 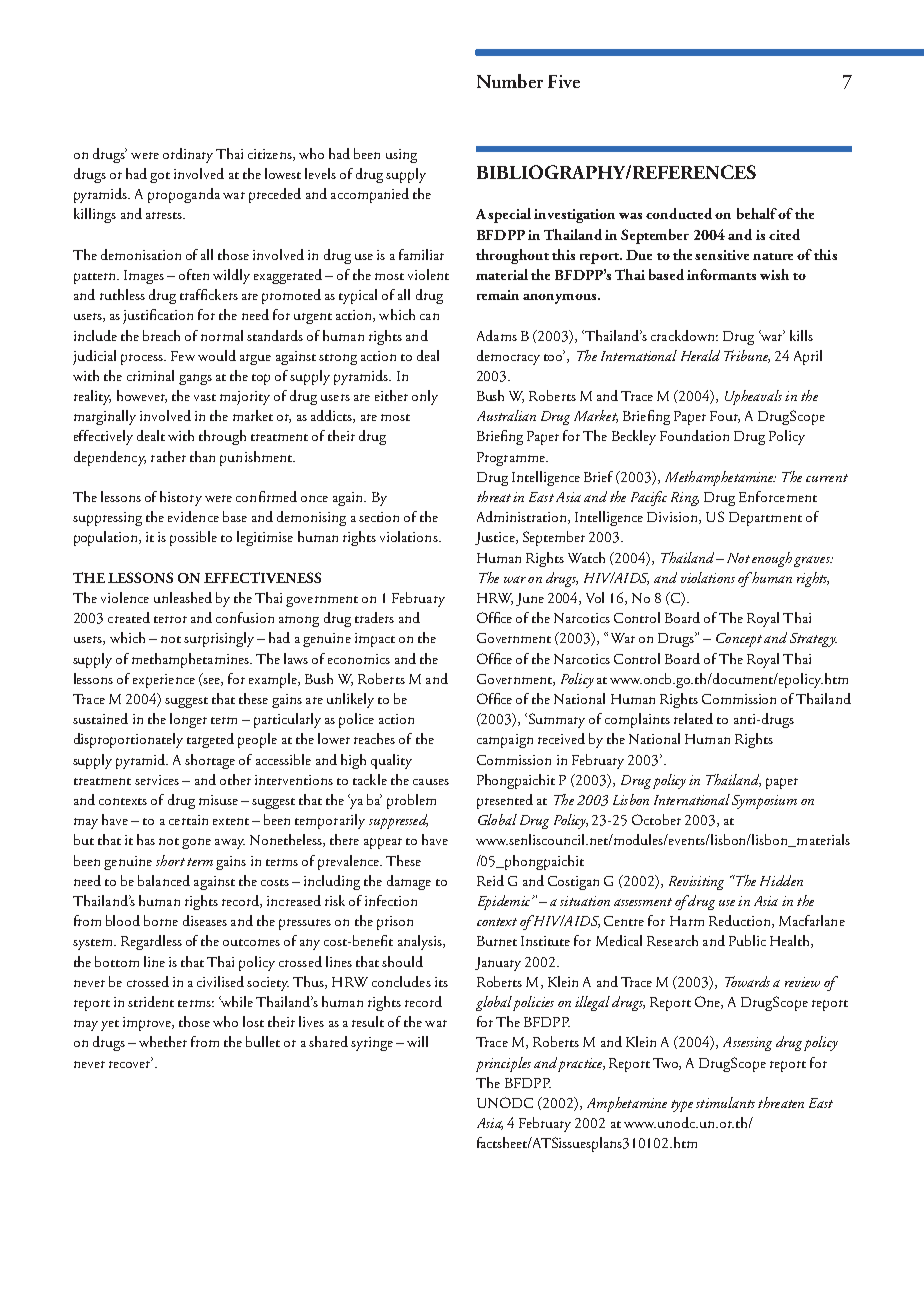 I want to click on unleashed, so click(x=183, y=597).
